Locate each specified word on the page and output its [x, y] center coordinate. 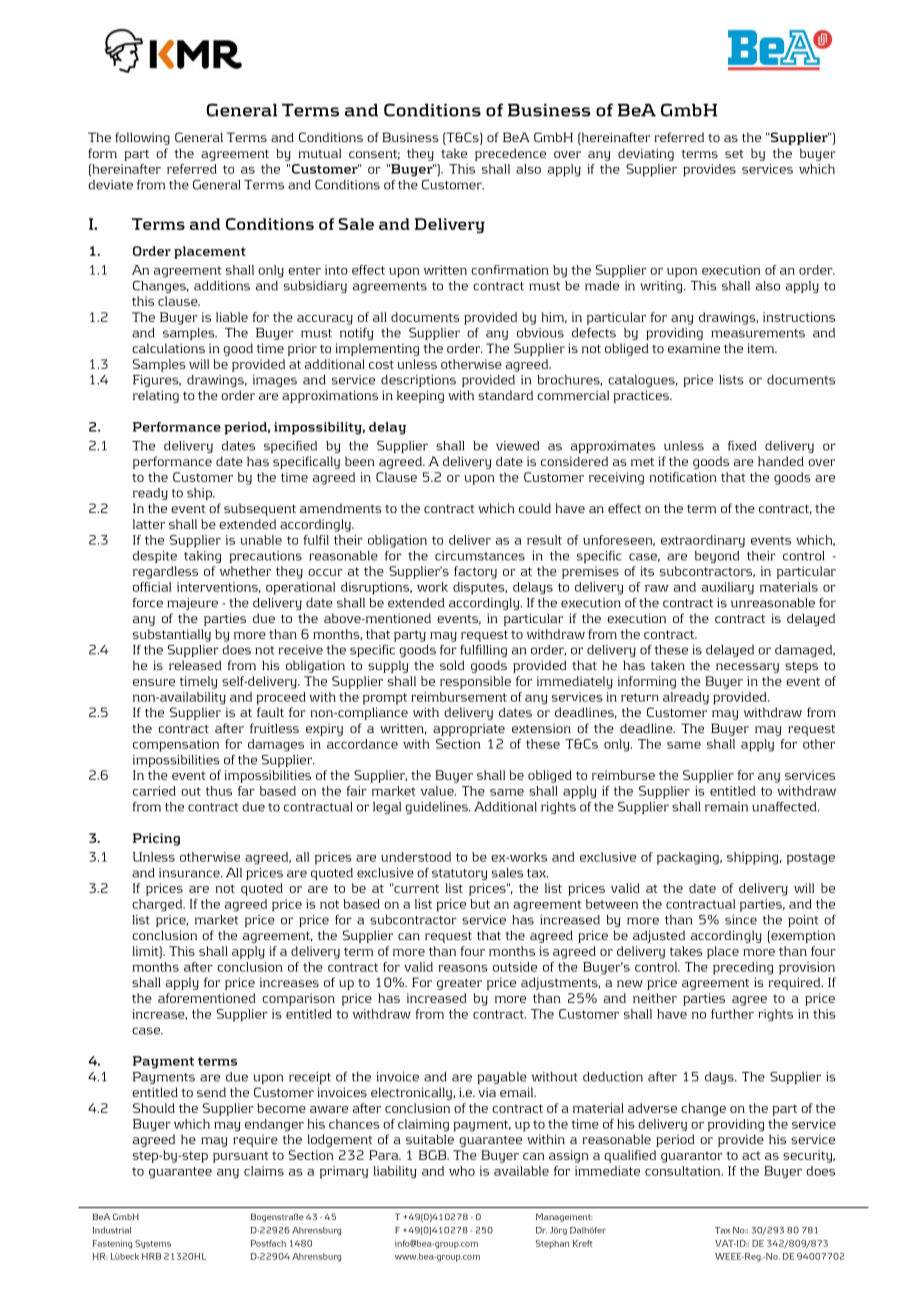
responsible [475, 682]
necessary [747, 668]
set [734, 154]
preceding [743, 968]
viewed [517, 446]
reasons [463, 968]
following [142, 138]
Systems [153, 1244]
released [195, 665]
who [462, 1171]
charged [158, 905]
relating [156, 396]
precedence [510, 154]
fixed [742, 446]
